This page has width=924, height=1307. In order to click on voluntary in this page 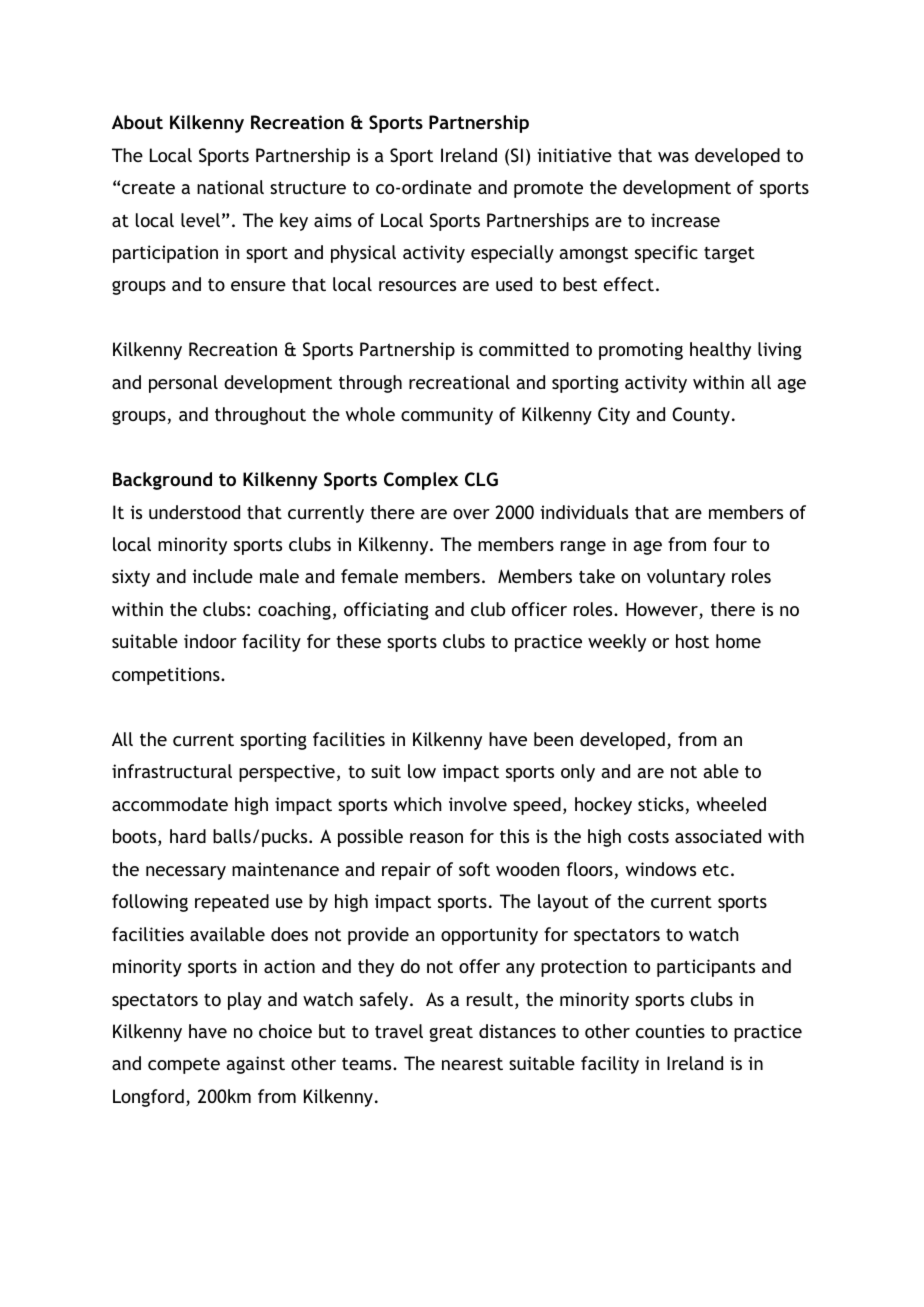, I will do `click(686, 578)`.
